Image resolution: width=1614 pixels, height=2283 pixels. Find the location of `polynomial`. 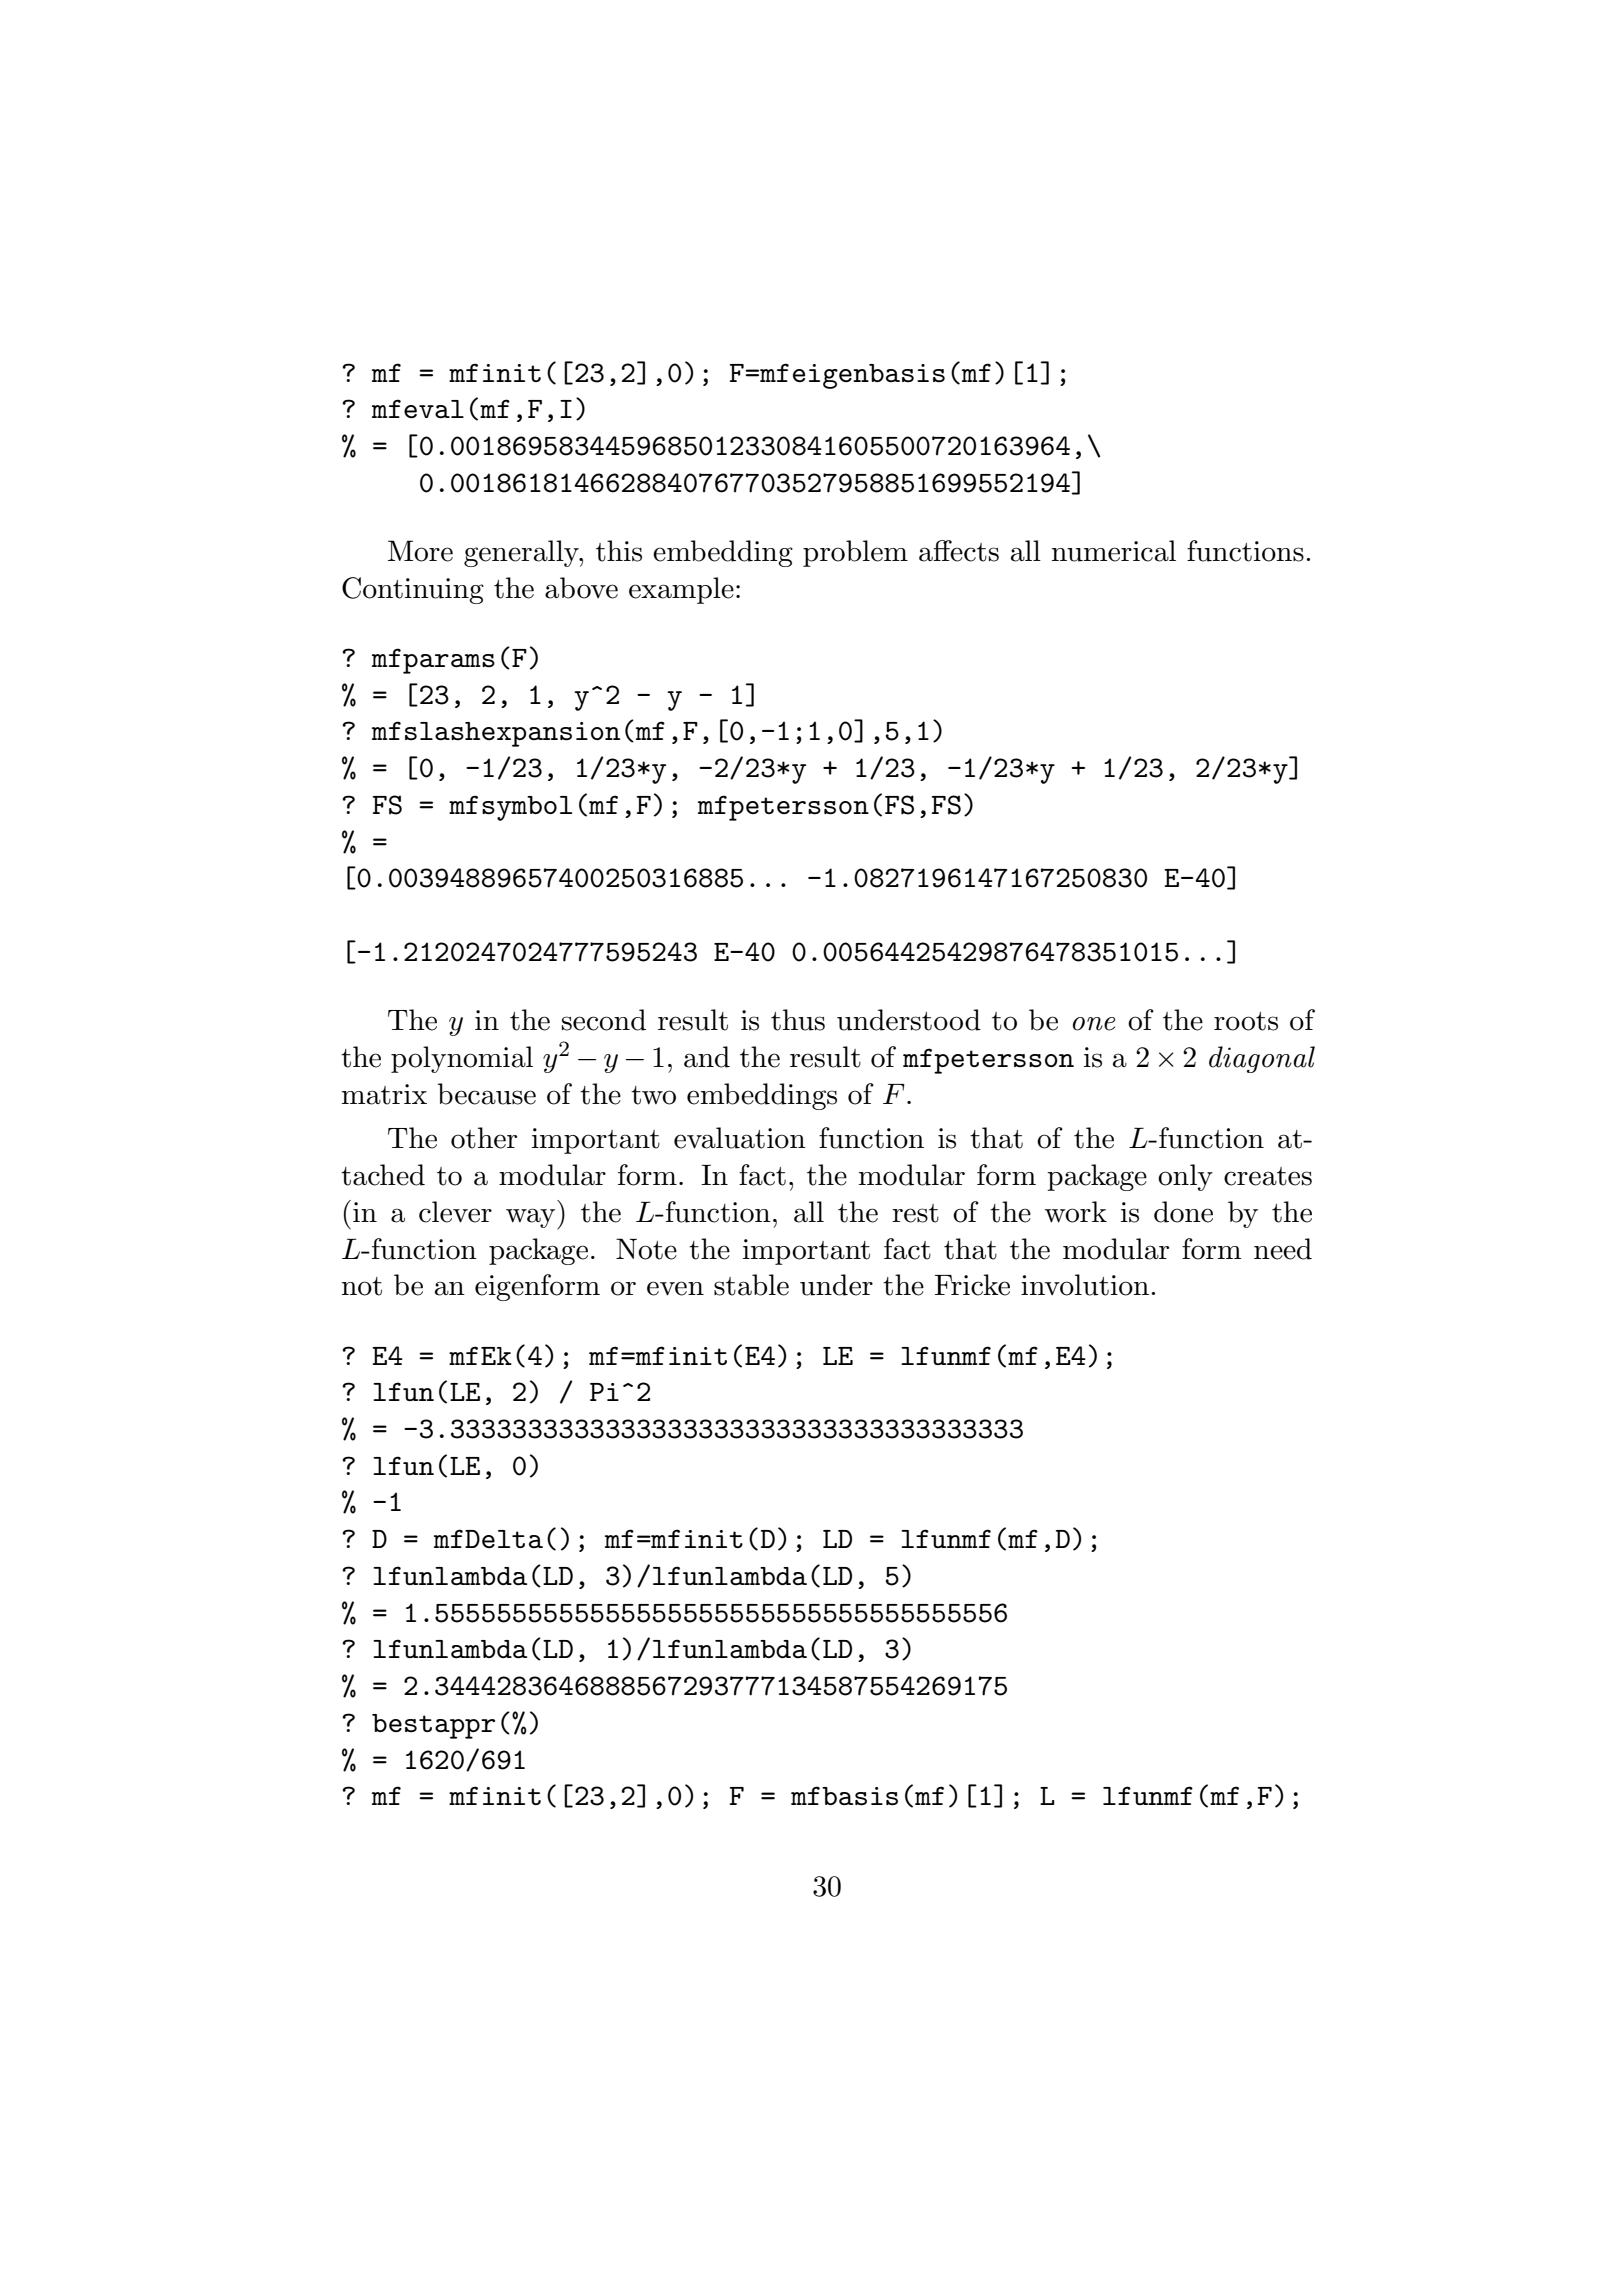

polynomial is located at coordinates (462, 1059).
